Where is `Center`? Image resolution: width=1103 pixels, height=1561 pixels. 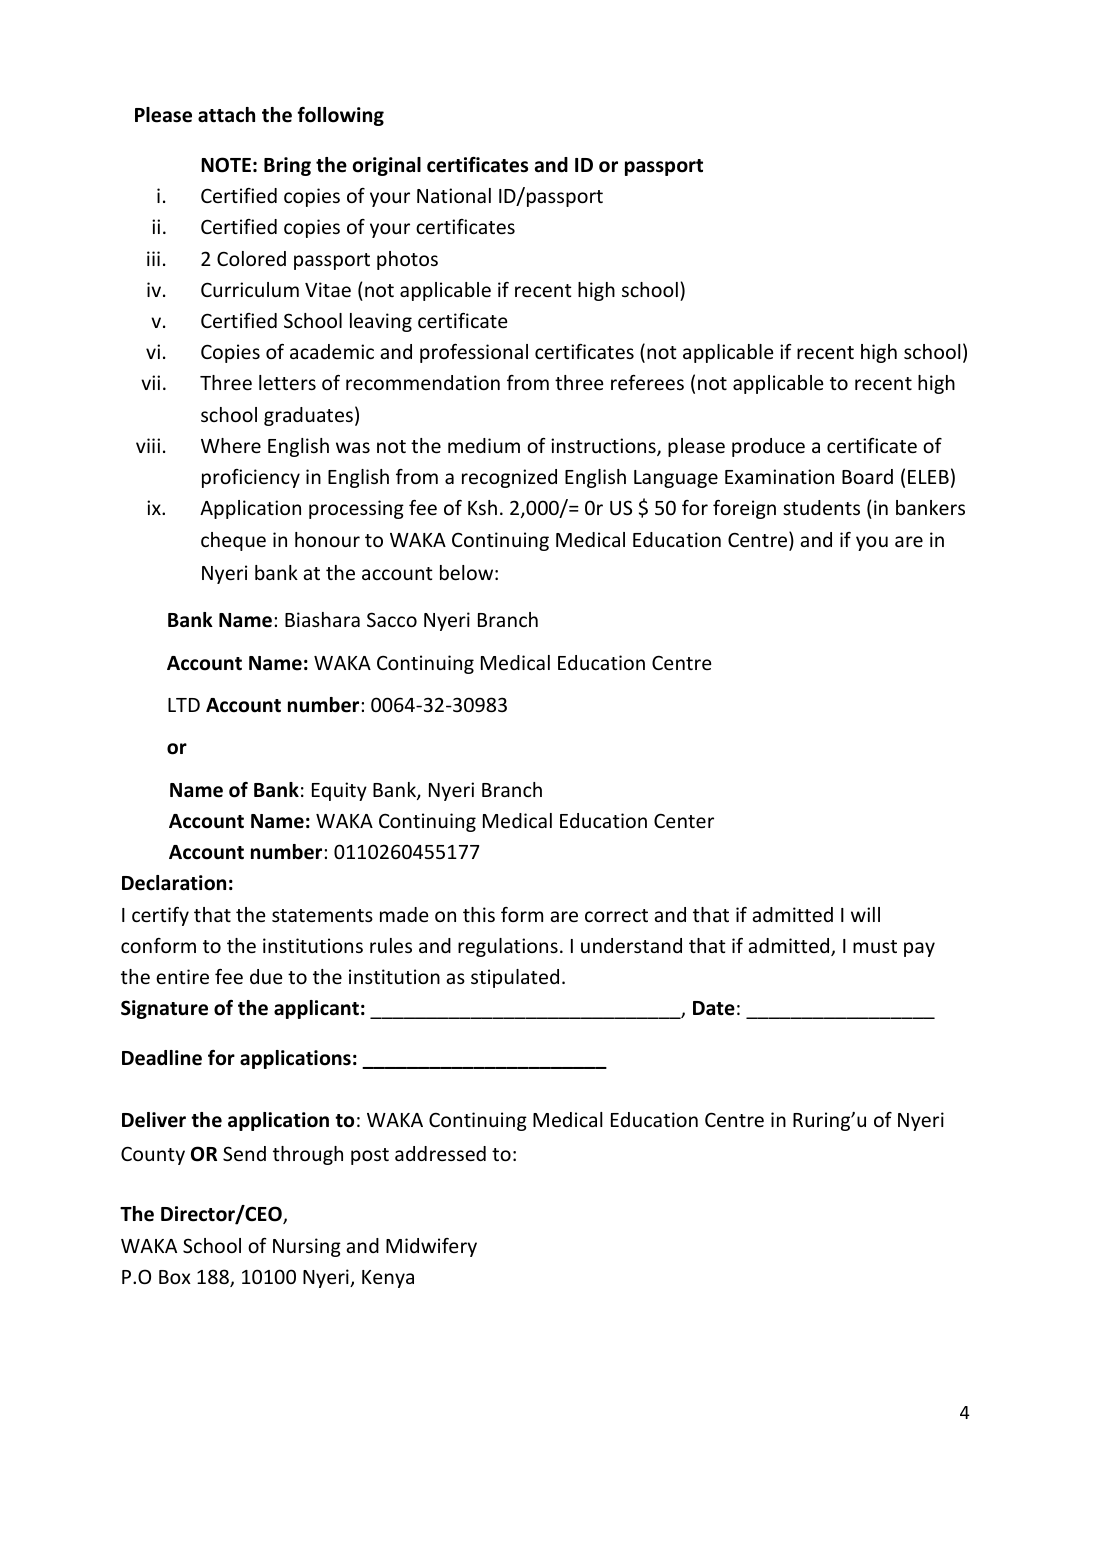 Center is located at coordinates (684, 820).
